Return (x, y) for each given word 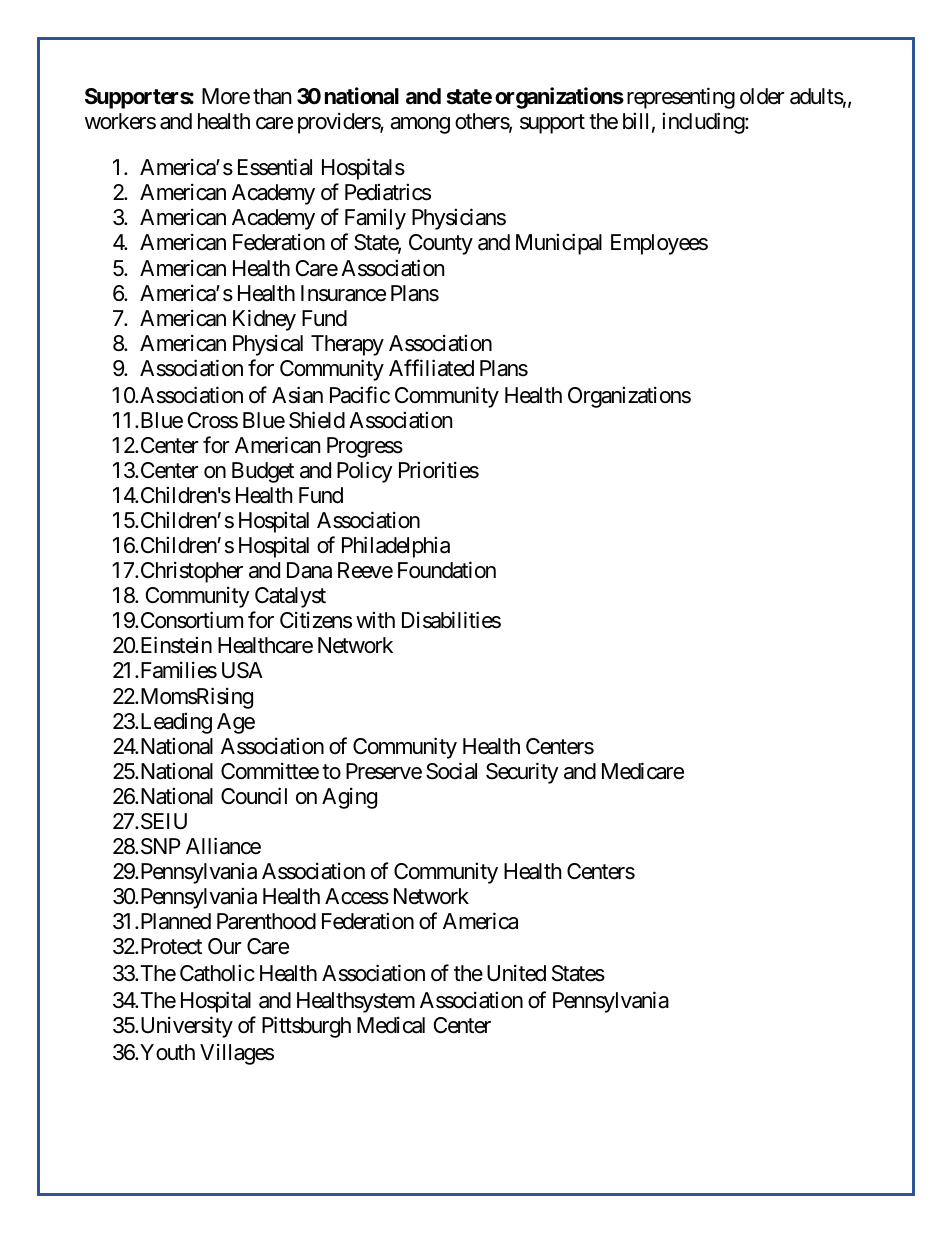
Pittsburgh (306, 1027)
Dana (309, 570)
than (272, 96)
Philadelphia (396, 547)
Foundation (447, 570)
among (420, 125)
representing (681, 98)
